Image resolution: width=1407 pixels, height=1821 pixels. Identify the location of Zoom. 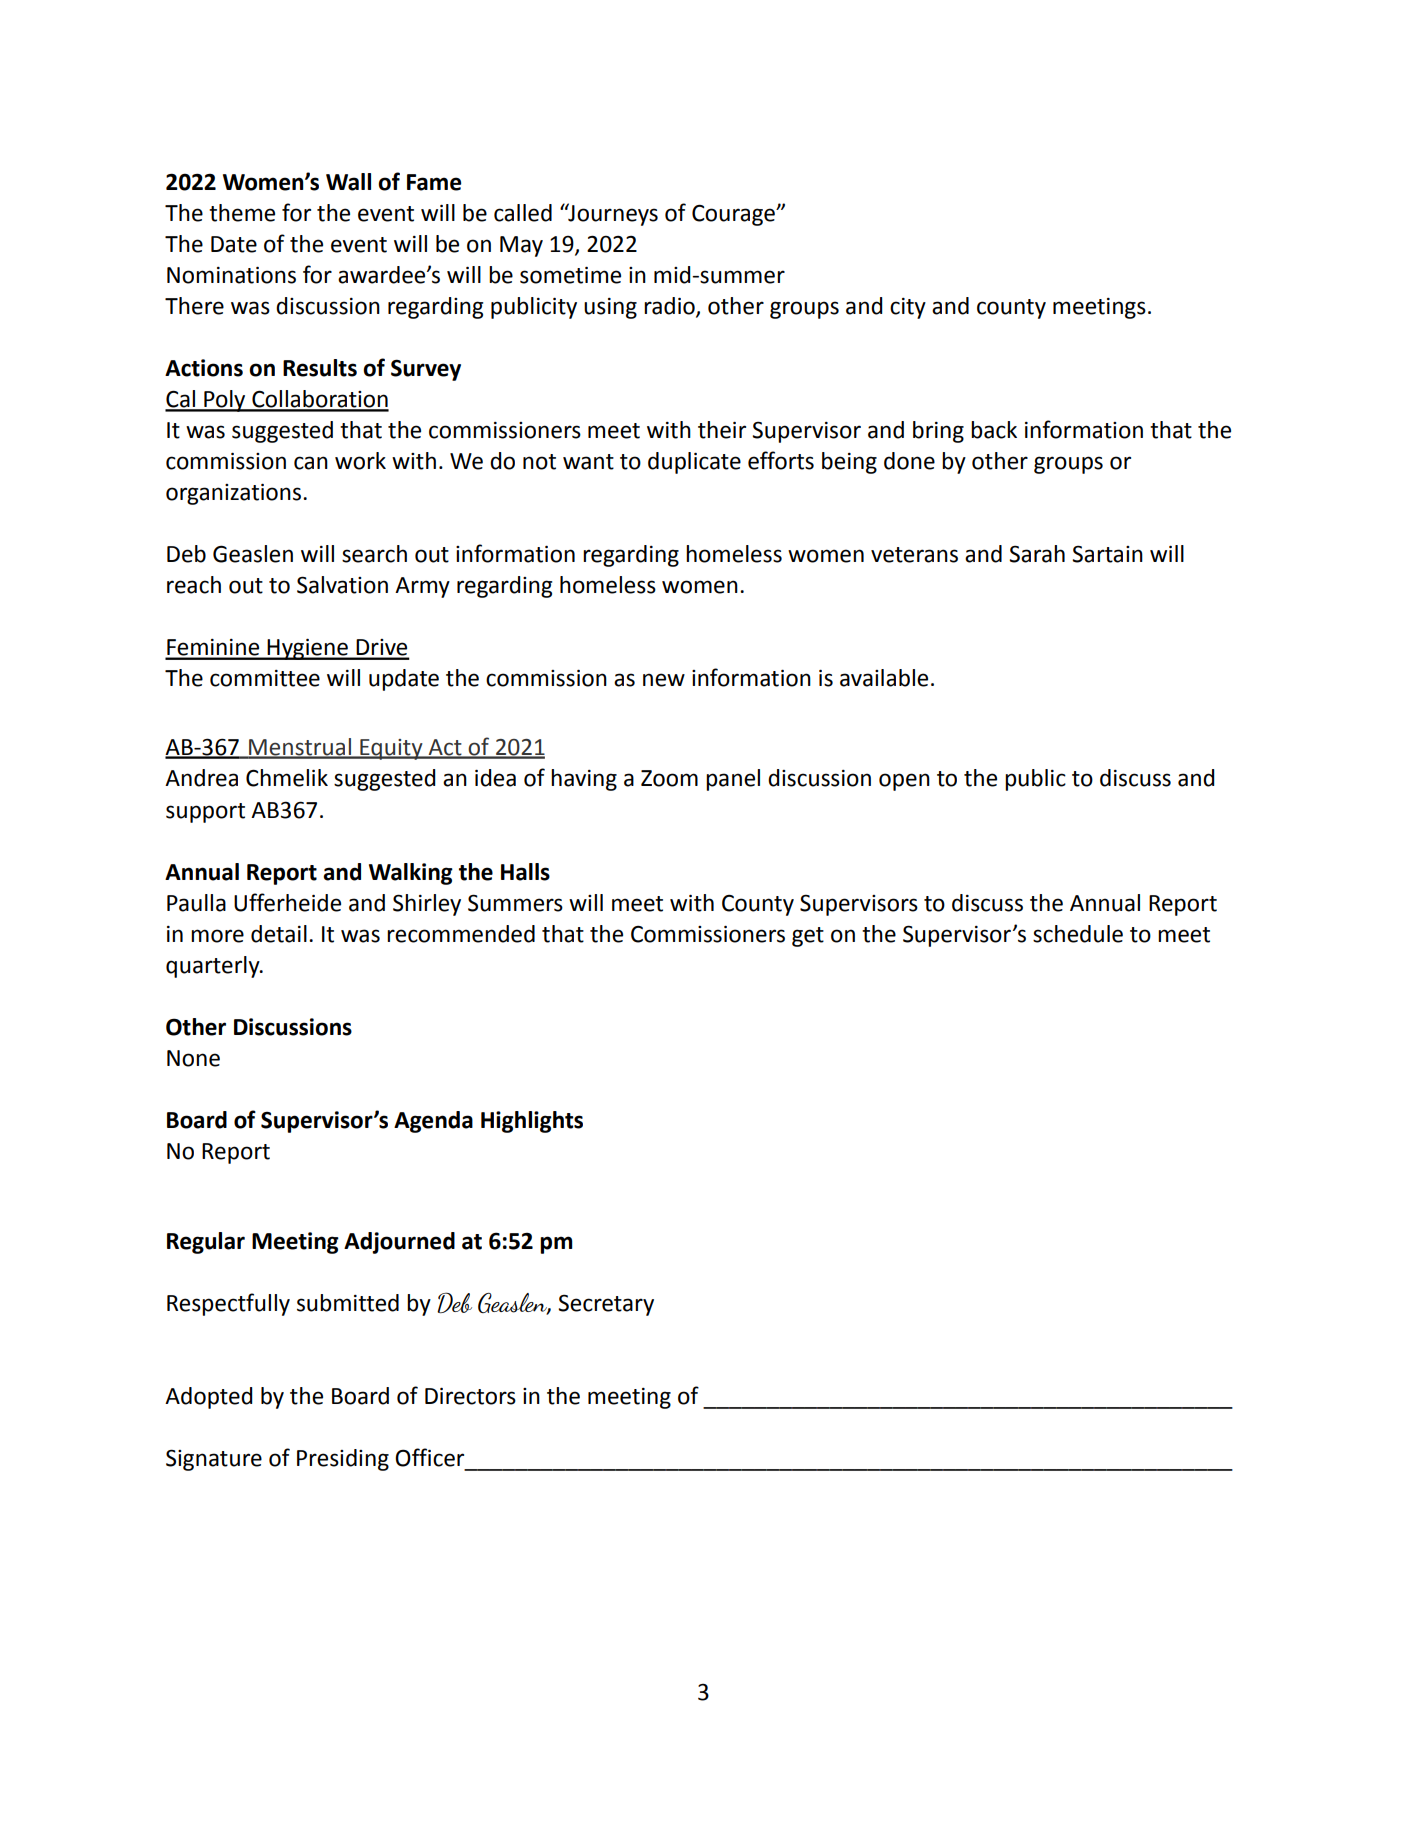
(669, 778).
